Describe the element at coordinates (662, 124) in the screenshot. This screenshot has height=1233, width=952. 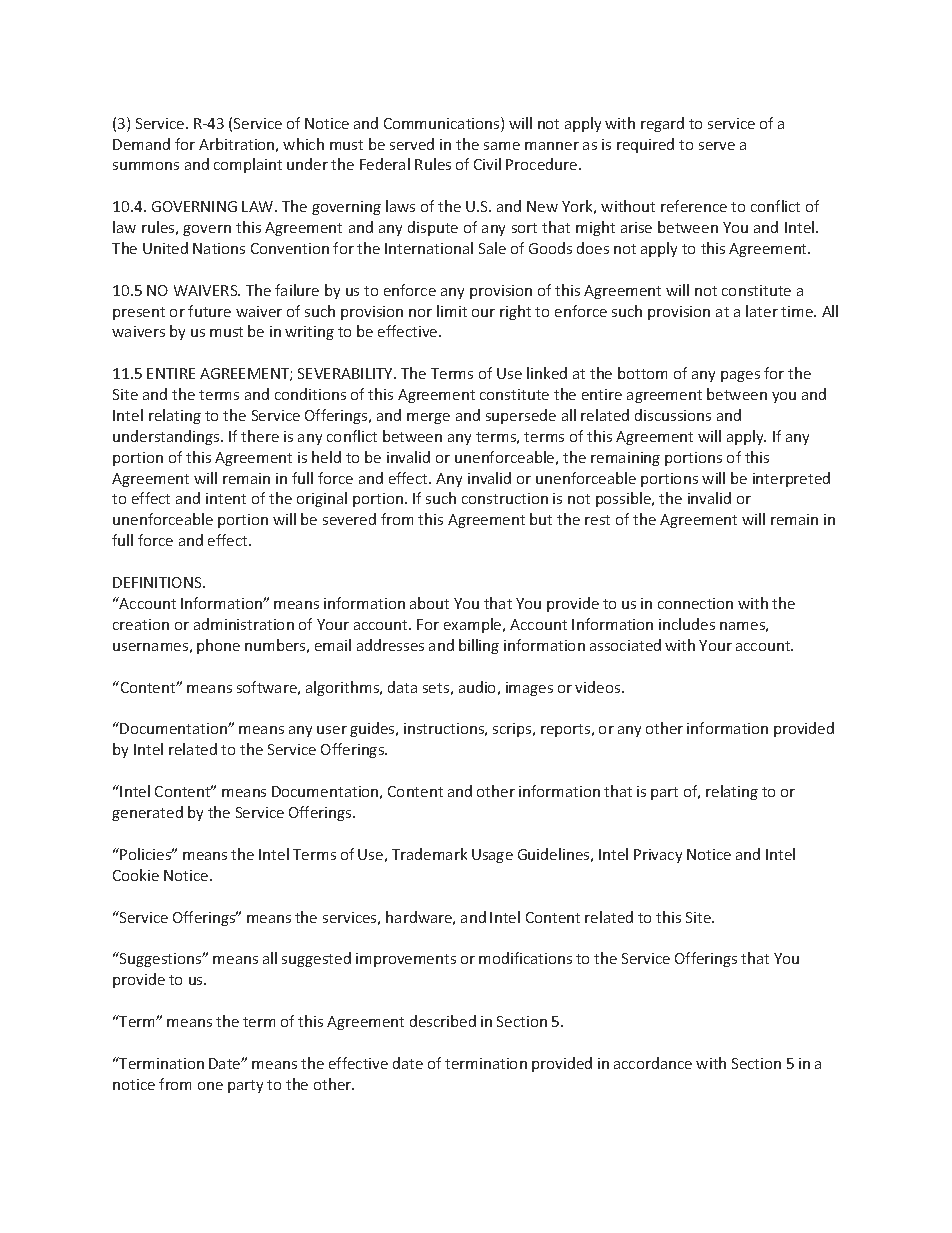
I see `regard` at that location.
